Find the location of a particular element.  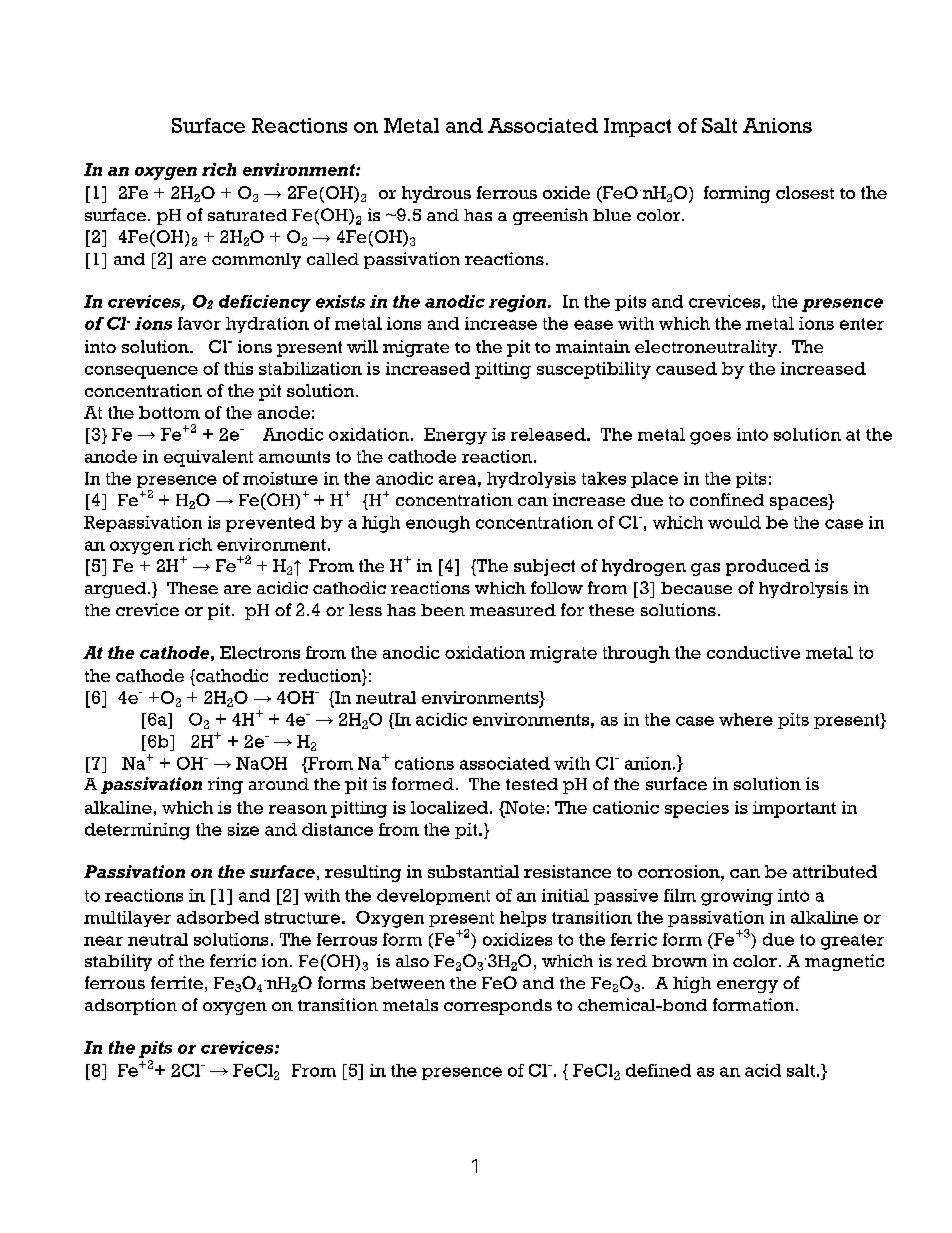

closest is located at coordinates (805, 192).
